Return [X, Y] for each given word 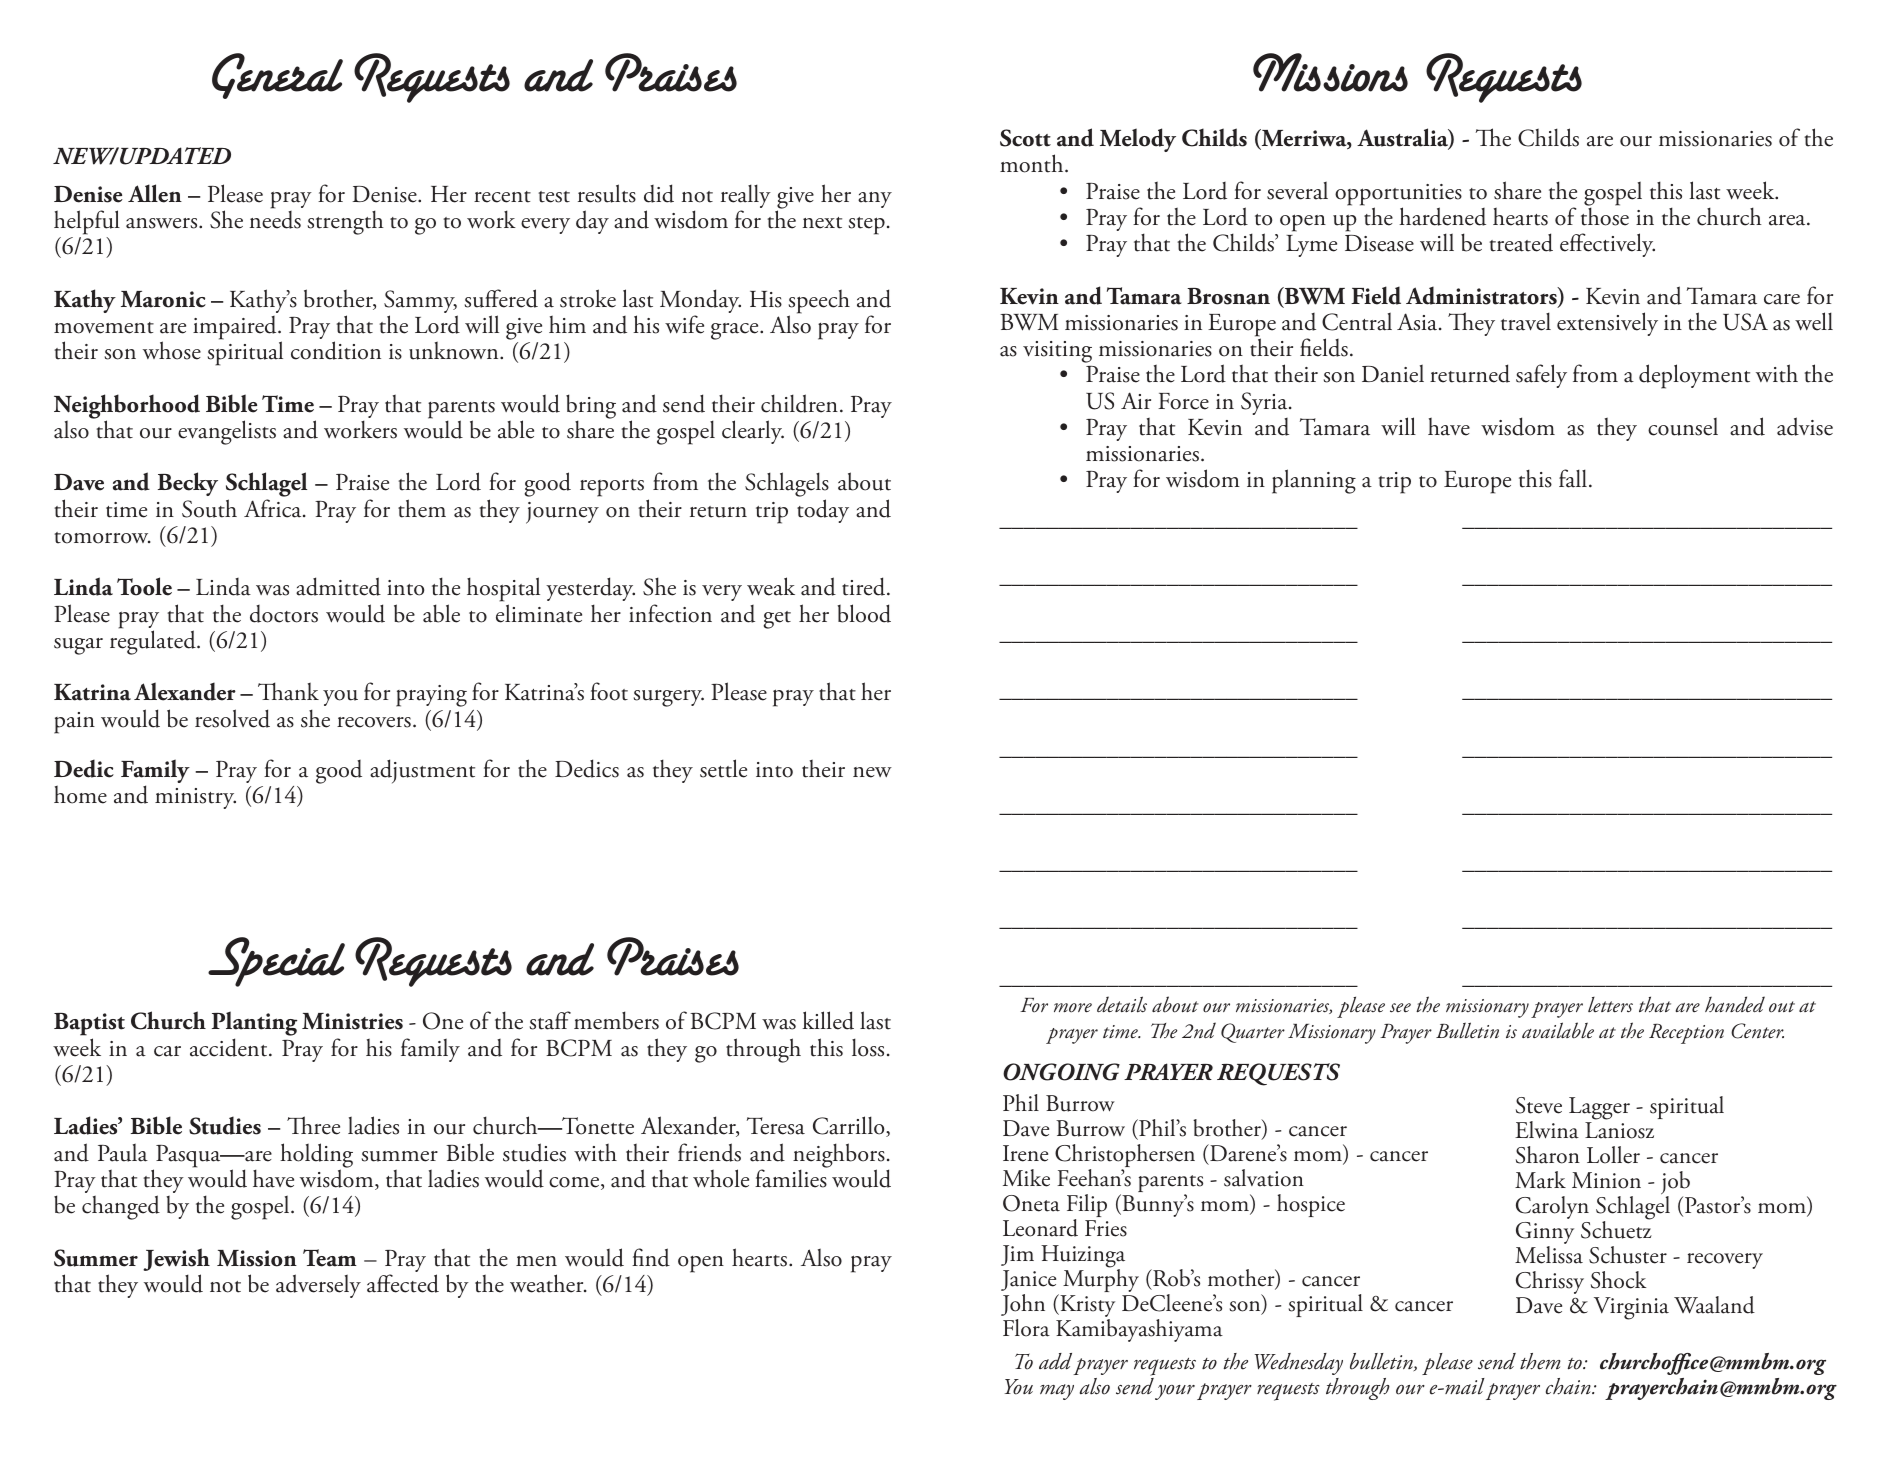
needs [275, 218]
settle [723, 768]
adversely [318, 1286]
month [1033, 163]
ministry [195, 798]
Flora [1026, 1328]
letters [1610, 1005]
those [1605, 215]
